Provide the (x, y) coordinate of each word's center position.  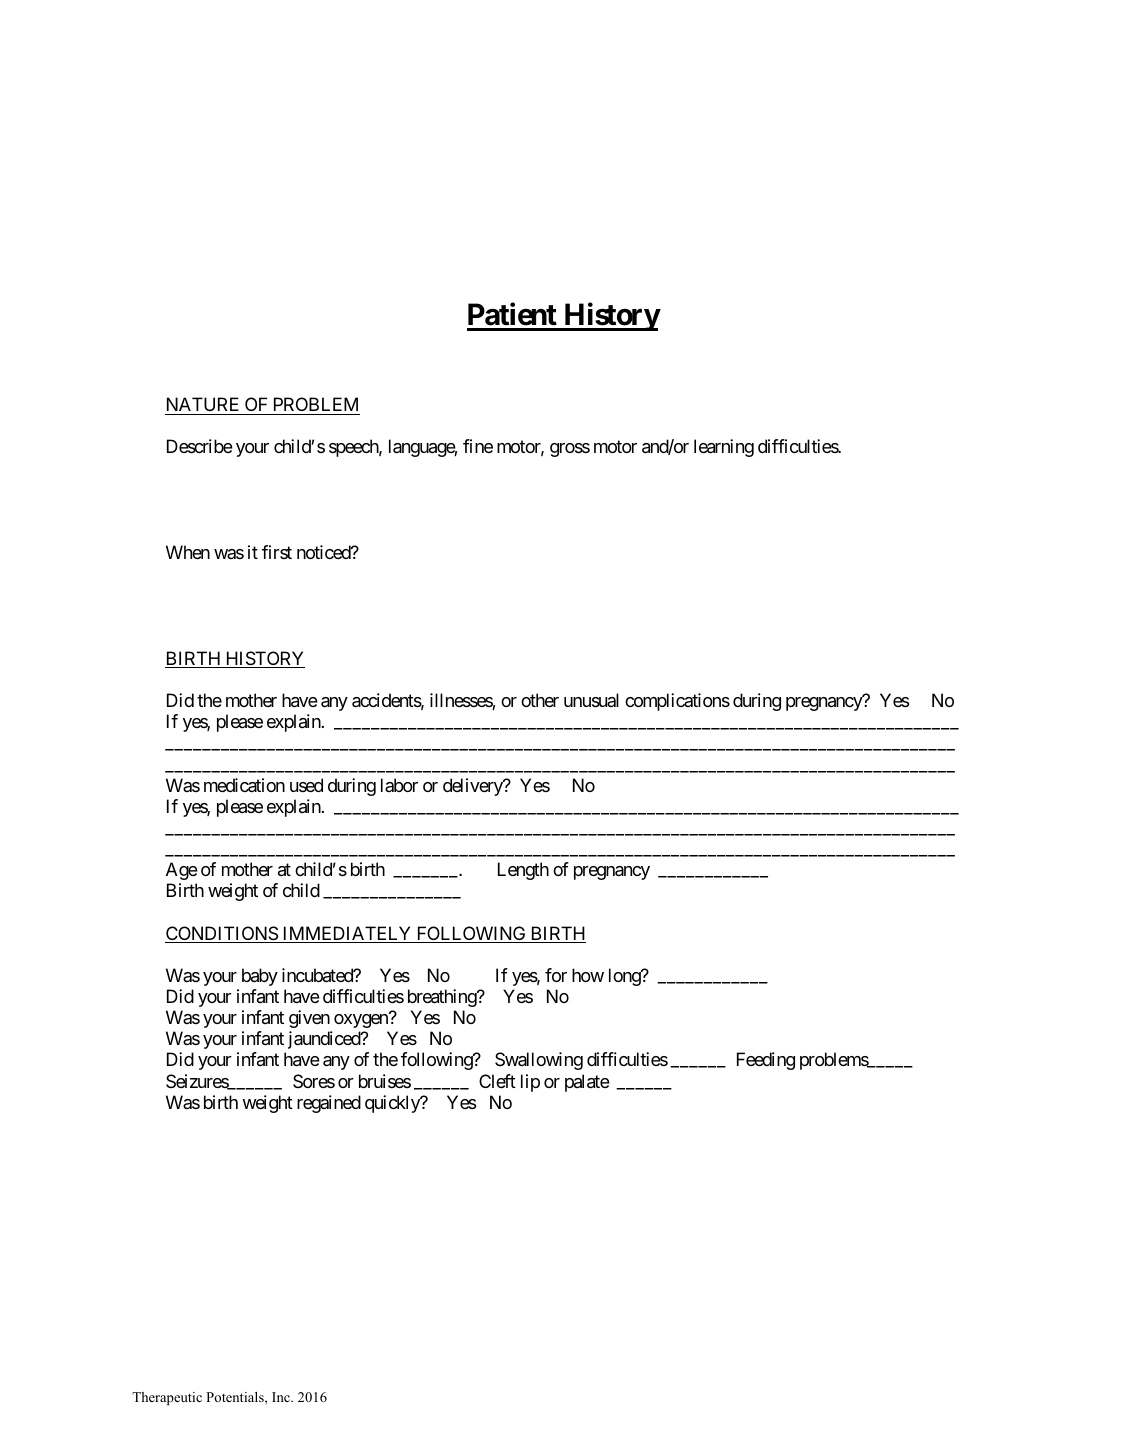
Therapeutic (167, 1398)
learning (724, 448)
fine (478, 446)
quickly (393, 1104)
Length (523, 871)
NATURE (203, 404)
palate (587, 1083)
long (625, 977)
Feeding (766, 1061)
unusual (591, 700)
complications (677, 702)
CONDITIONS (222, 934)
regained (329, 1104)
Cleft (497, 1081)
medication (244, 785)
